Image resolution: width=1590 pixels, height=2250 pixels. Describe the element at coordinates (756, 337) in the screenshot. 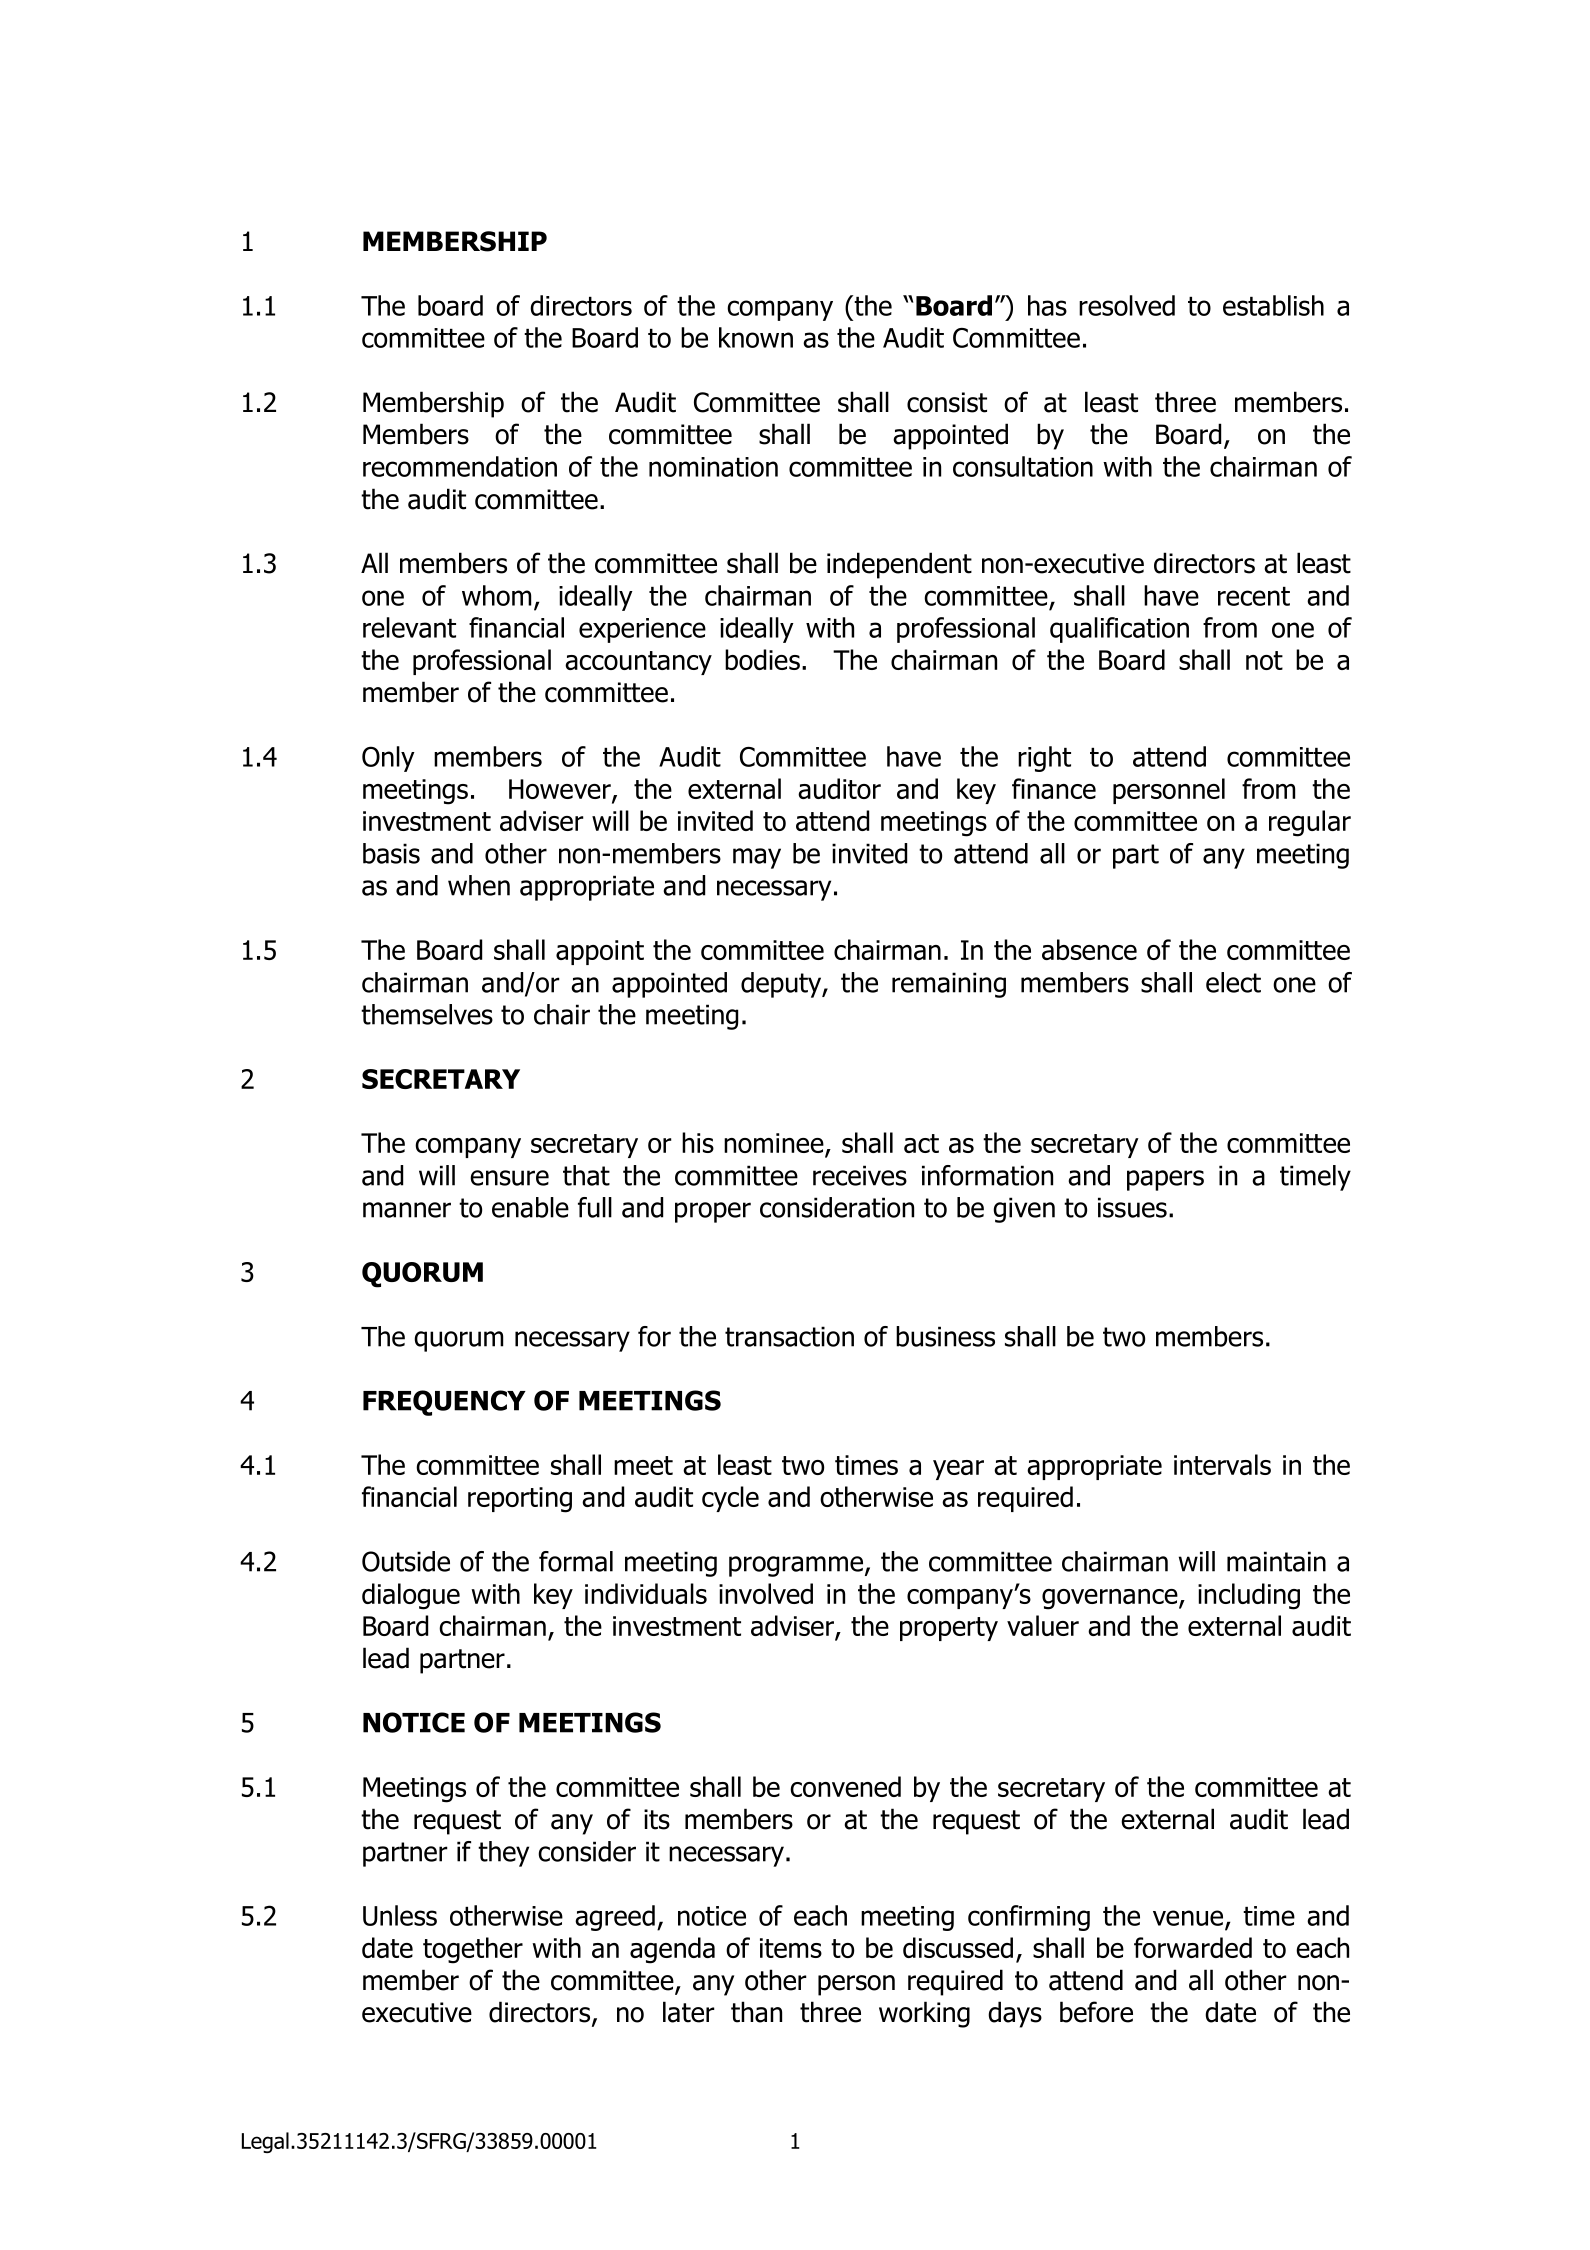

I see `known` at that location.
